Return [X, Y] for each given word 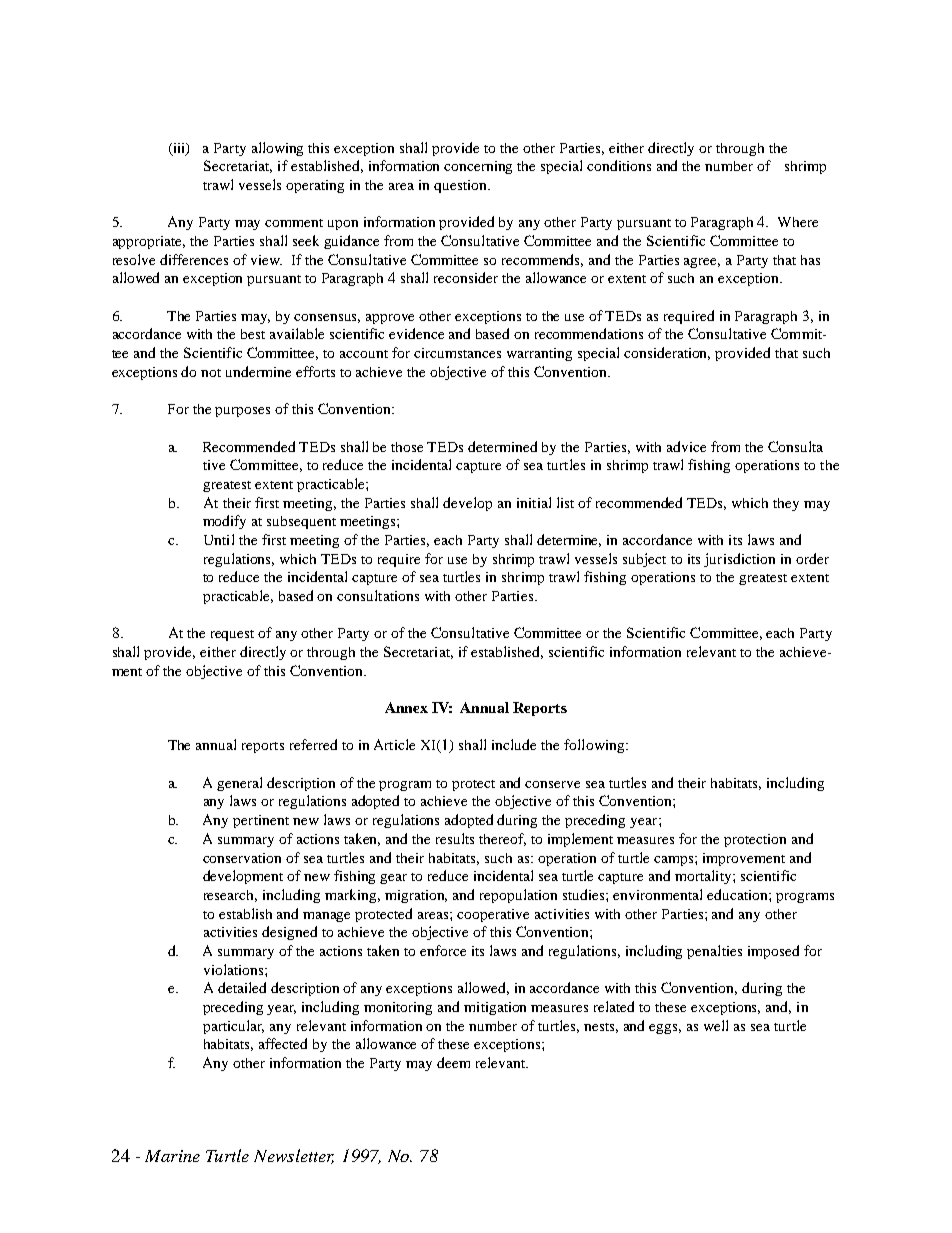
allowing [277, 149]
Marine [172, 1156]
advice [686, 446]
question [461, 186]
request [232, 635]
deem [453, 1062]
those [407, 447]
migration [416, 896]
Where [798, 222]
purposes [242, 412]
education [738, 894]
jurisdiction [739, 560]
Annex [406, 707]
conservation [242, 858]
